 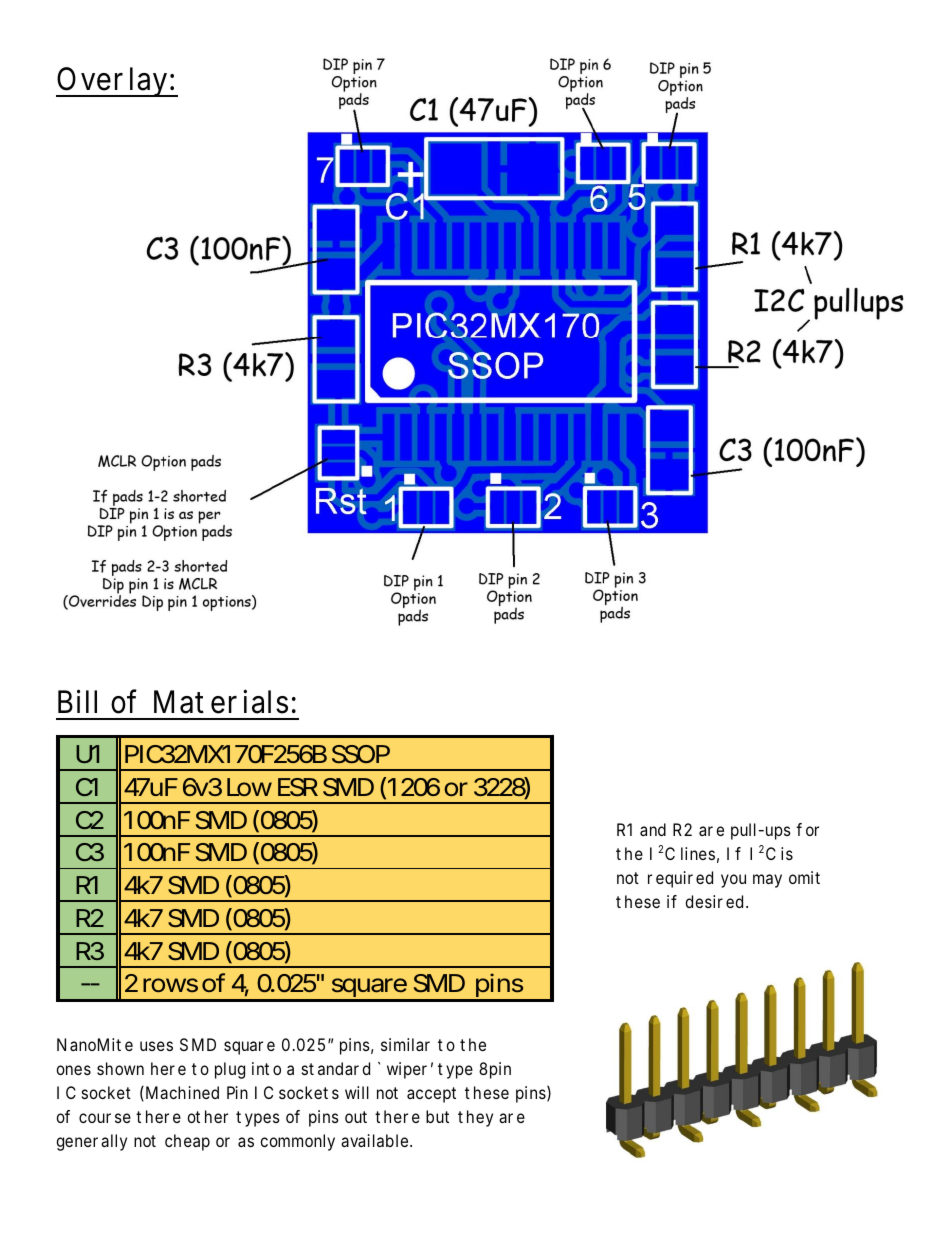 What do you see at coordinates (680, 879) in the document?
I see `required` at bounding box center [680, 879].
